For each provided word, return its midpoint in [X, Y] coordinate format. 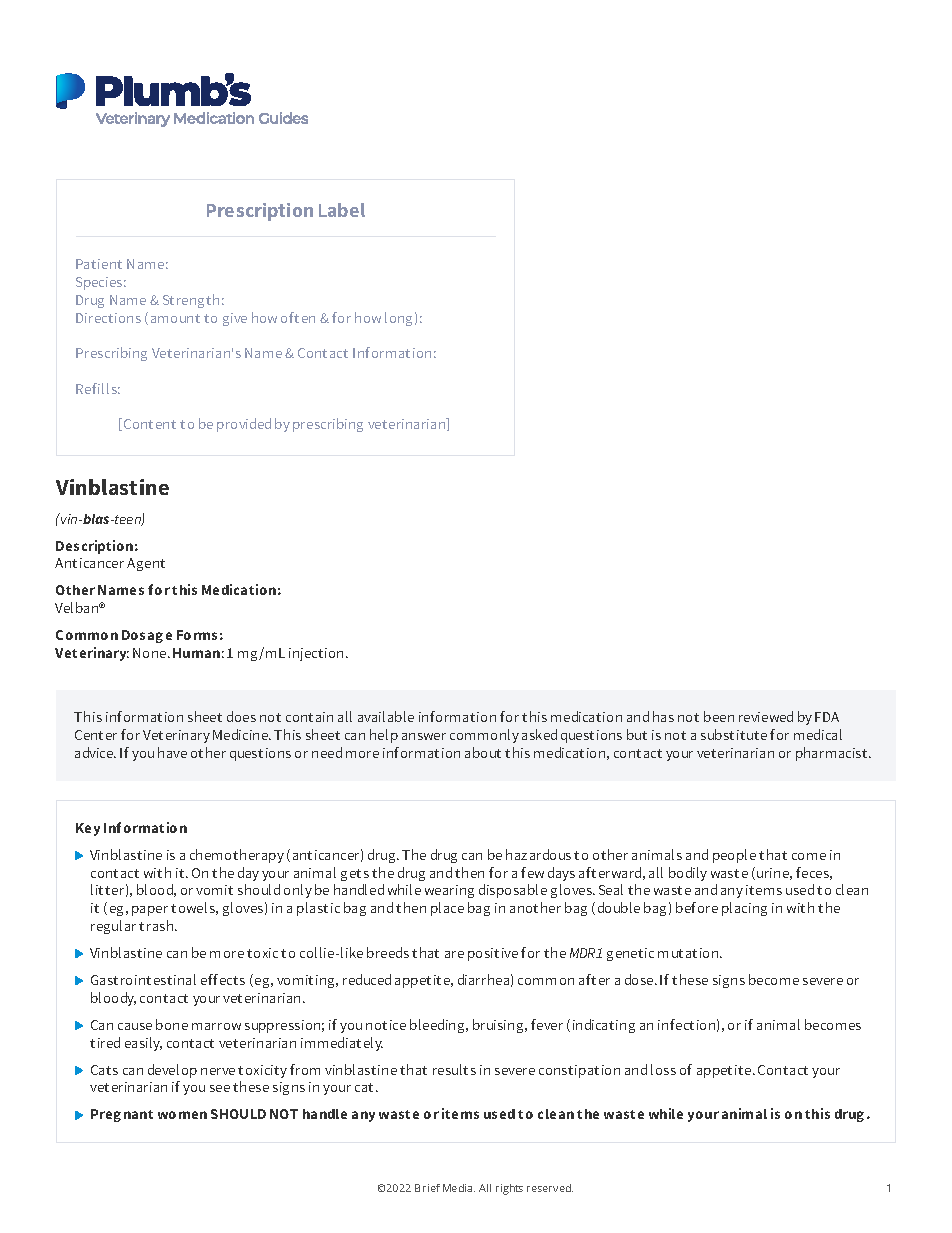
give [235, 319]
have [172, 752]
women [182, 1115]
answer [424, 736]
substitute [734, 734]
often [298, 317]
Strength [191, 301]
